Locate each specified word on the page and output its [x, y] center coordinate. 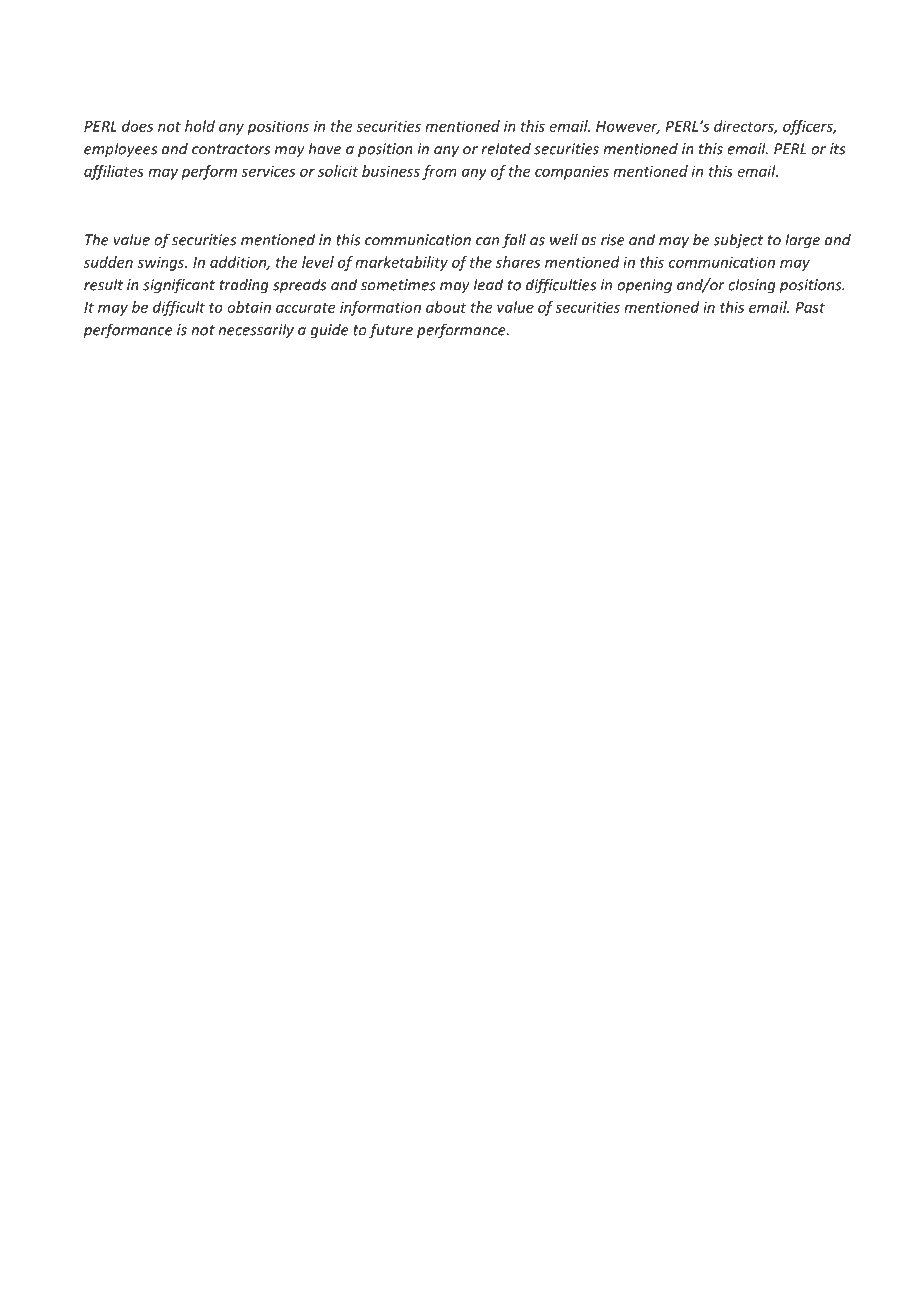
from [439, 172]
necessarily [256, 331]
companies [572, 173]
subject [738, 241]
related [506, 148]
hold [200, 126]
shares [518, 262]
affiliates [114, 172]
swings [162, 264]
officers [809, 127]
